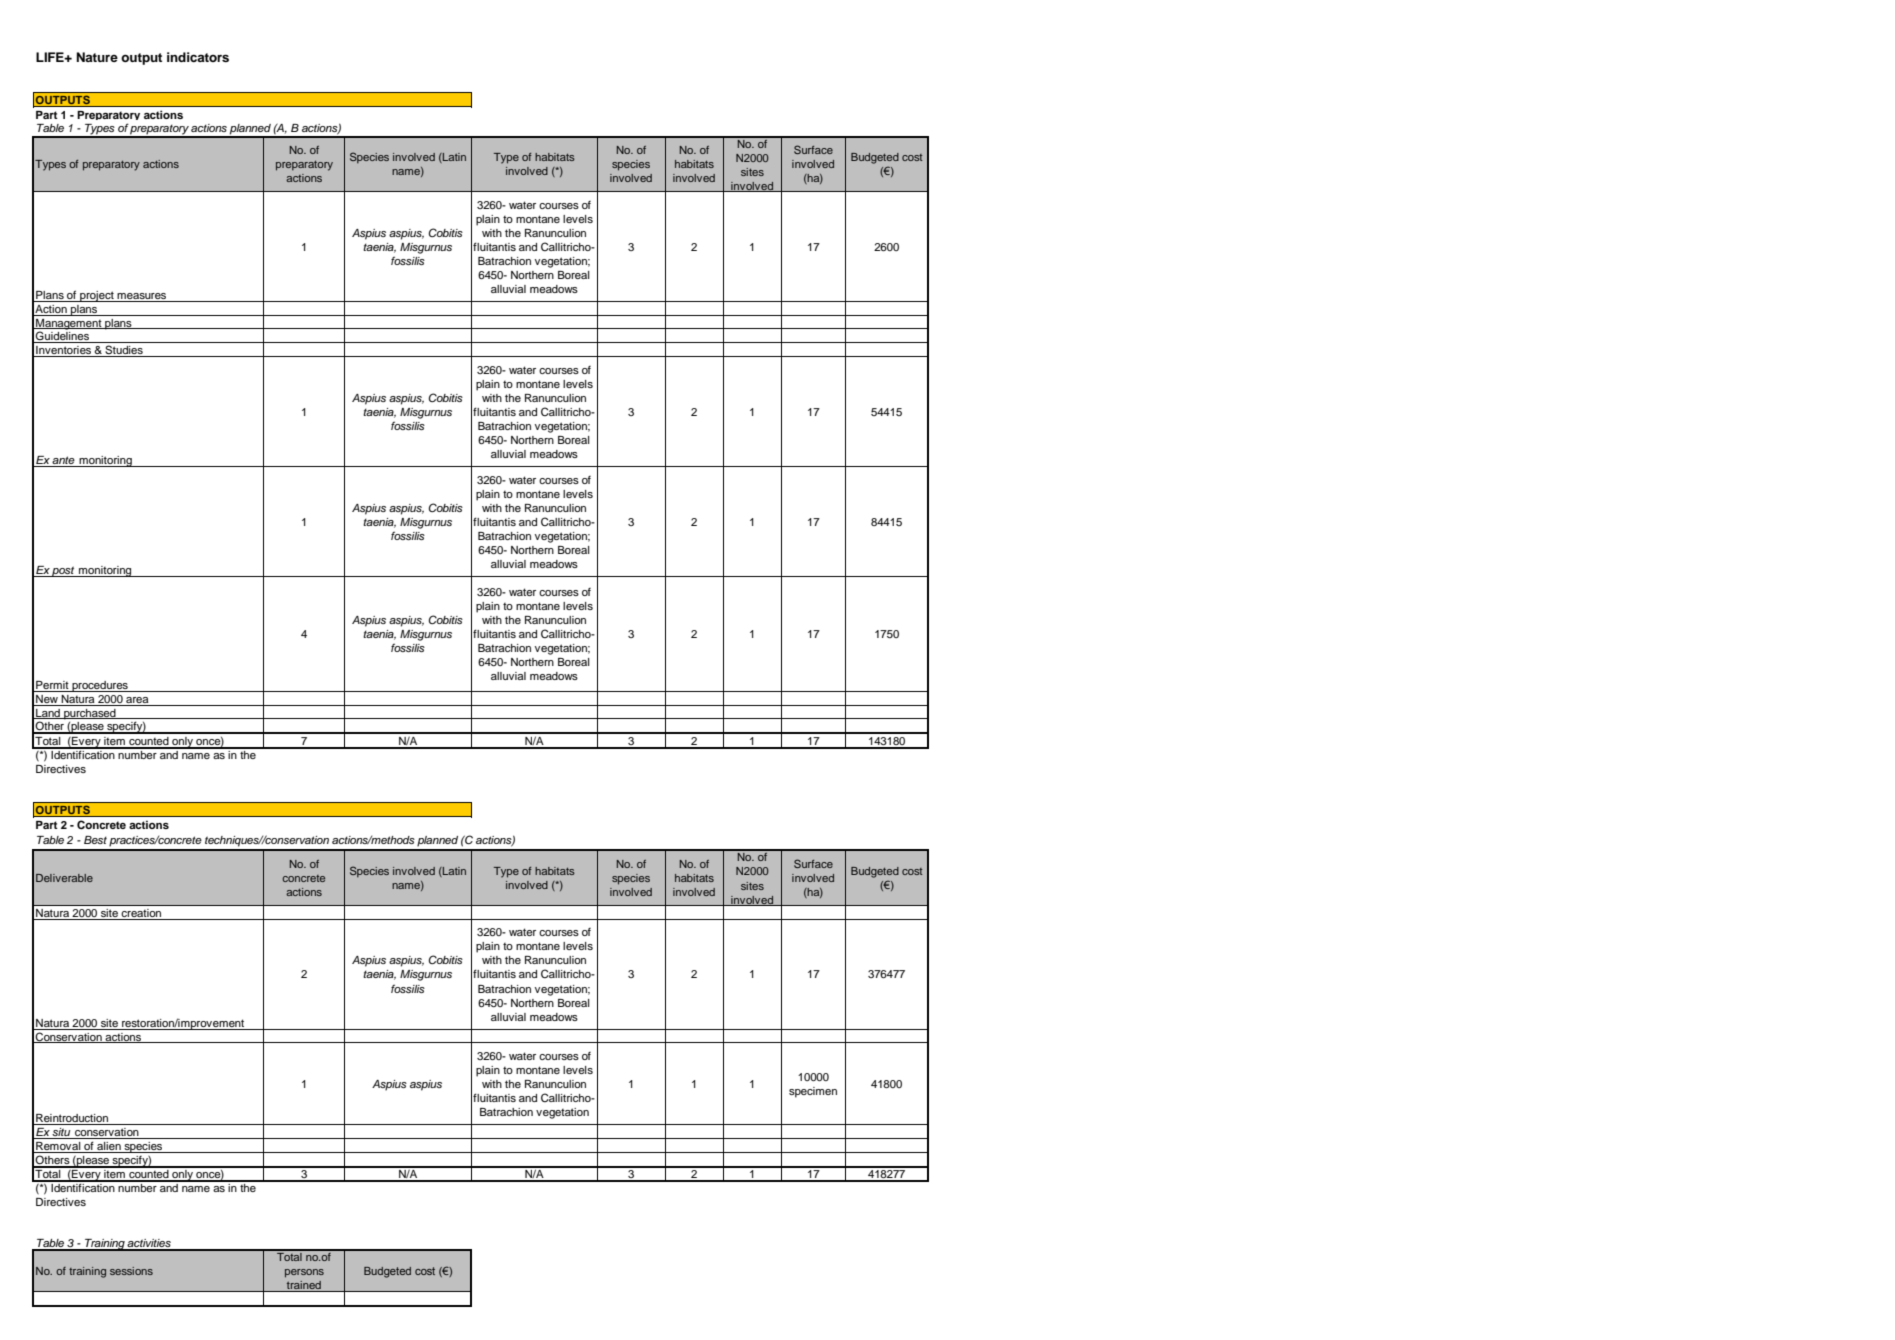  What do you see at coordinates (142, 297) in the screenshot?
I see `measures` at bounding box center [142, 297].
